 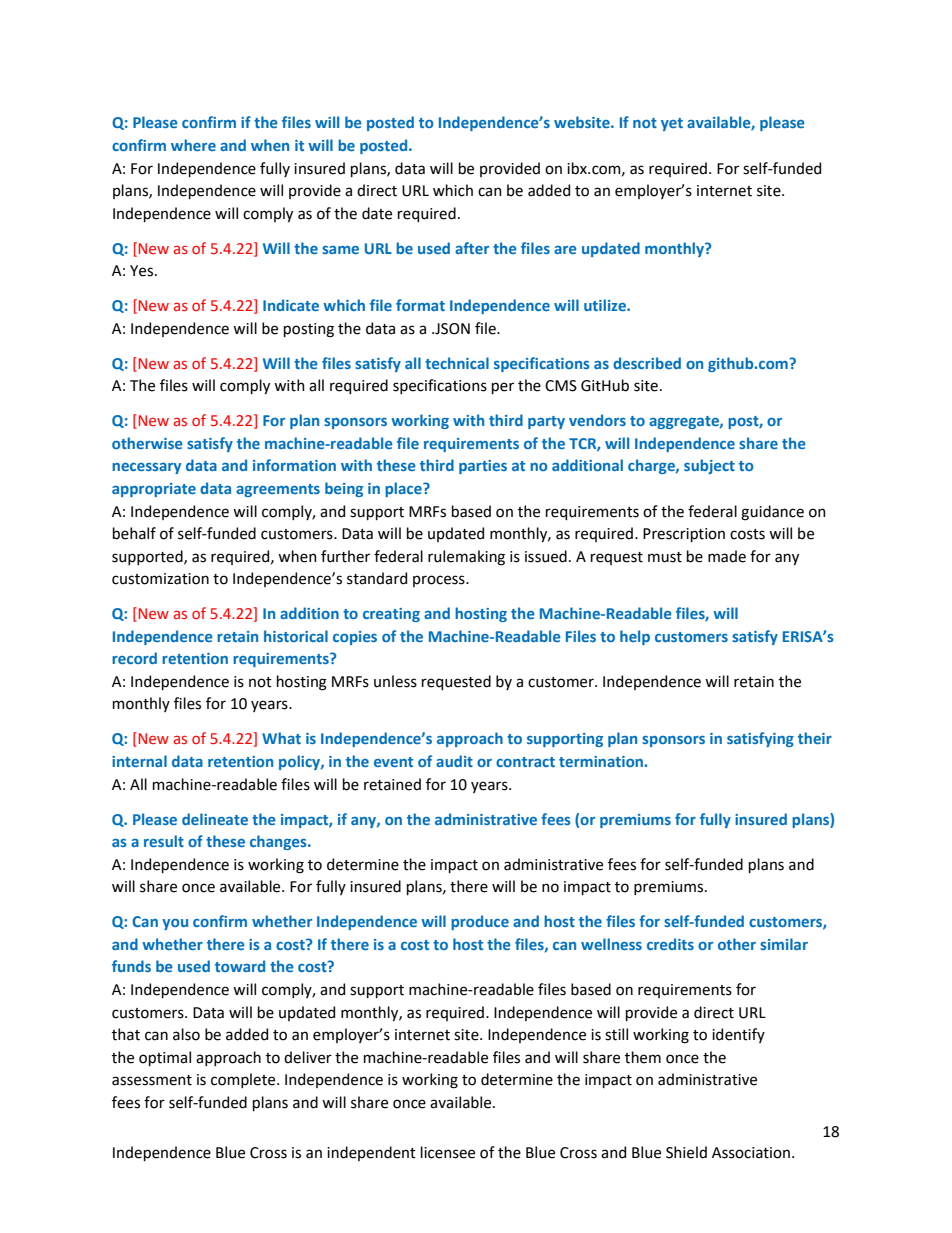 I want to click on licensee, so click(x=448, y=1152).
